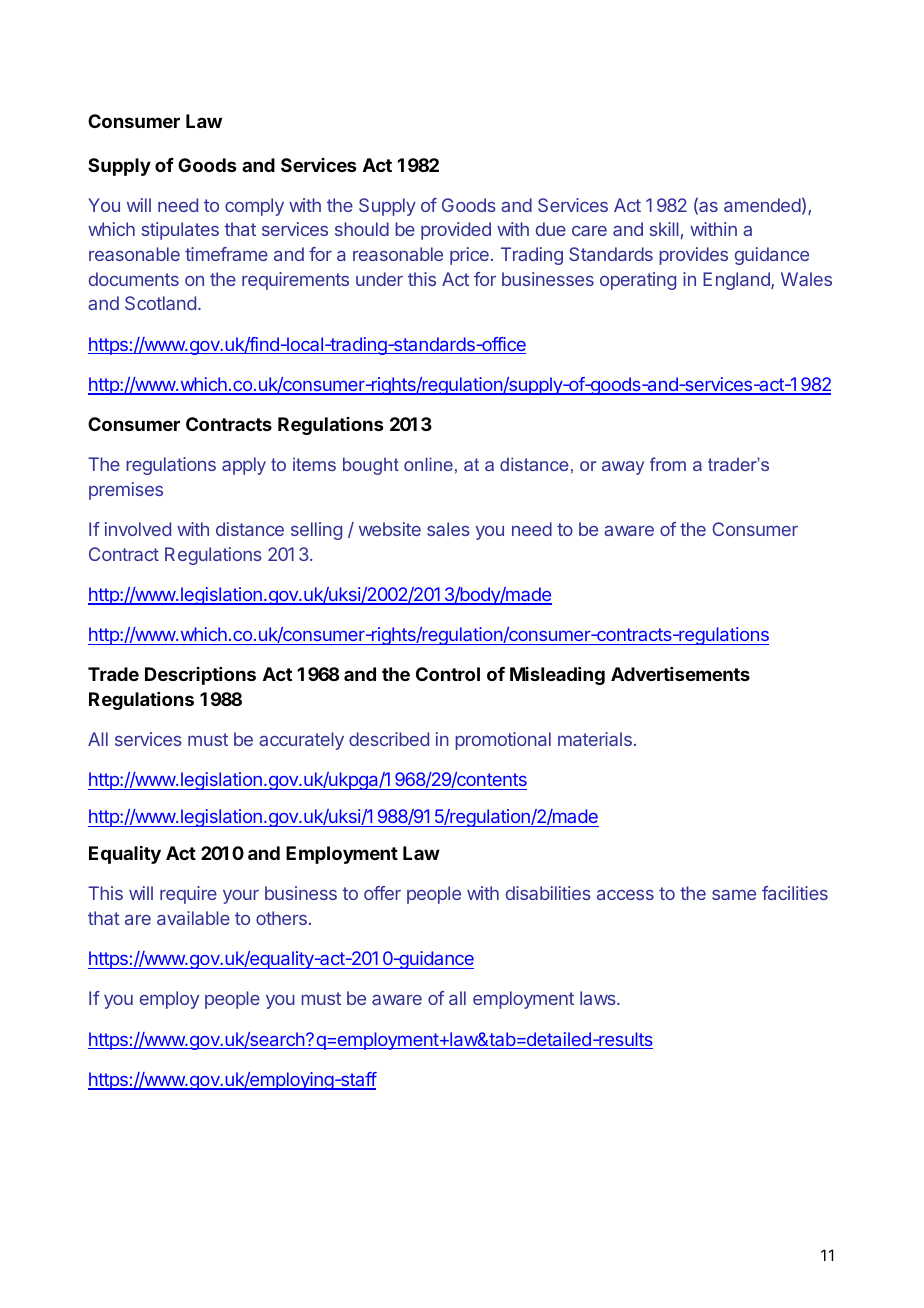 This document has height=1308, width=924. I want to click on amended, so click(762, 205).
